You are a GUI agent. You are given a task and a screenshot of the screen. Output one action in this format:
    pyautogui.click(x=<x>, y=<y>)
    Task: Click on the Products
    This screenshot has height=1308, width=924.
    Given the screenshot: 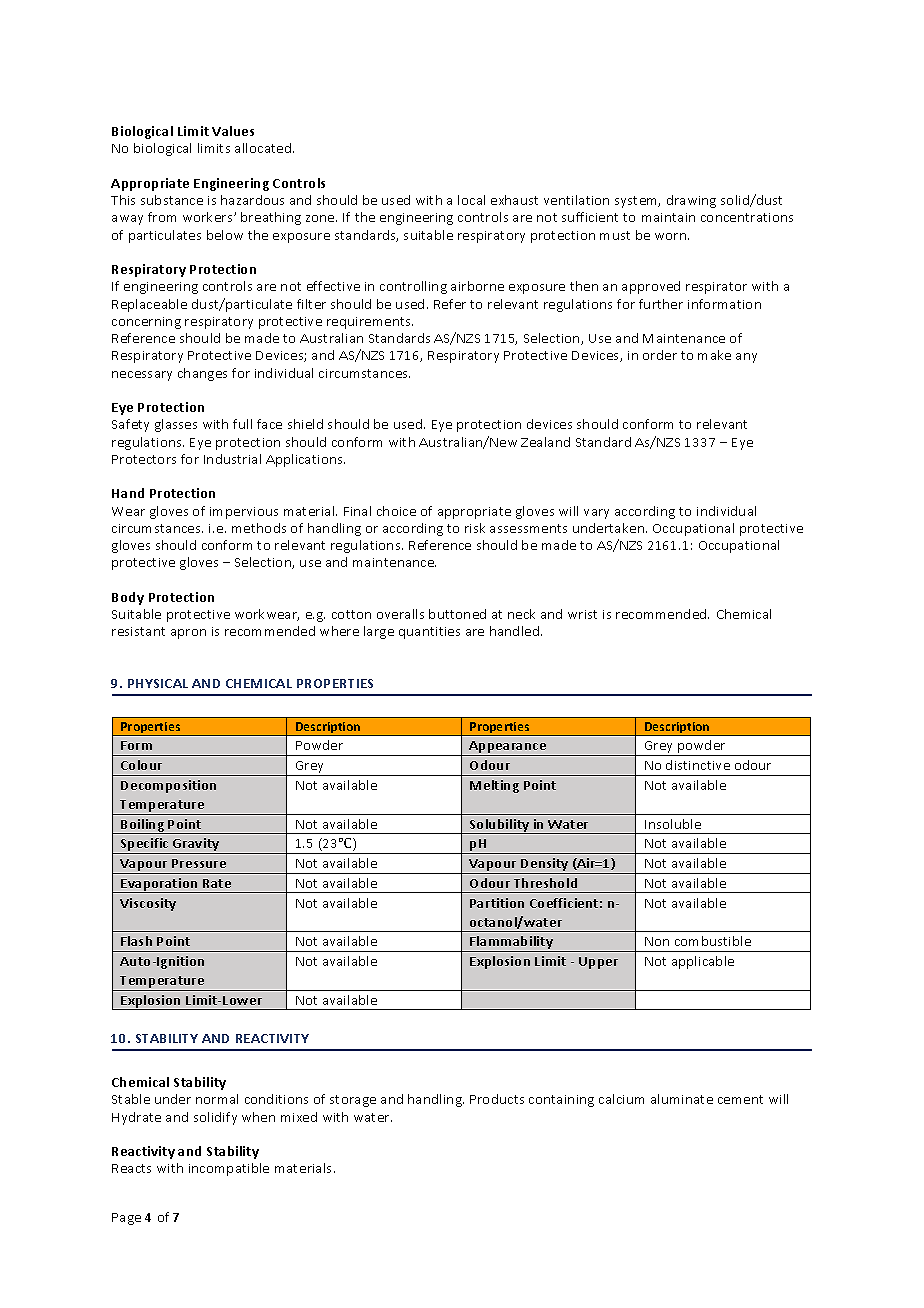 What is the action you would take?
    pyautogui.click(x=497, y=1099)
